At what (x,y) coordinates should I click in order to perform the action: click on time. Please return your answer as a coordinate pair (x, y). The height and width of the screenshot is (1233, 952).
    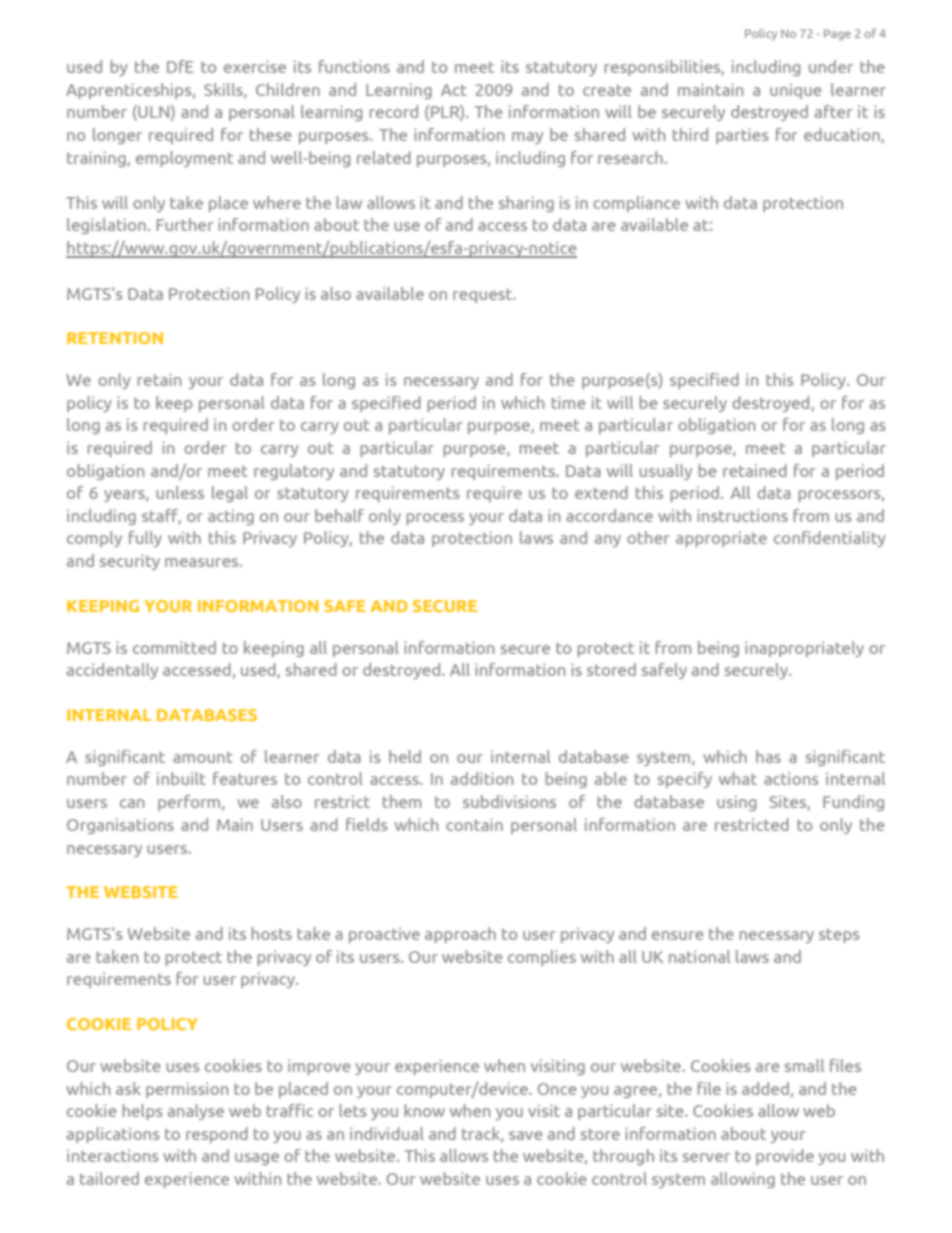
    Looking at the image, I should click on (568, 402).
